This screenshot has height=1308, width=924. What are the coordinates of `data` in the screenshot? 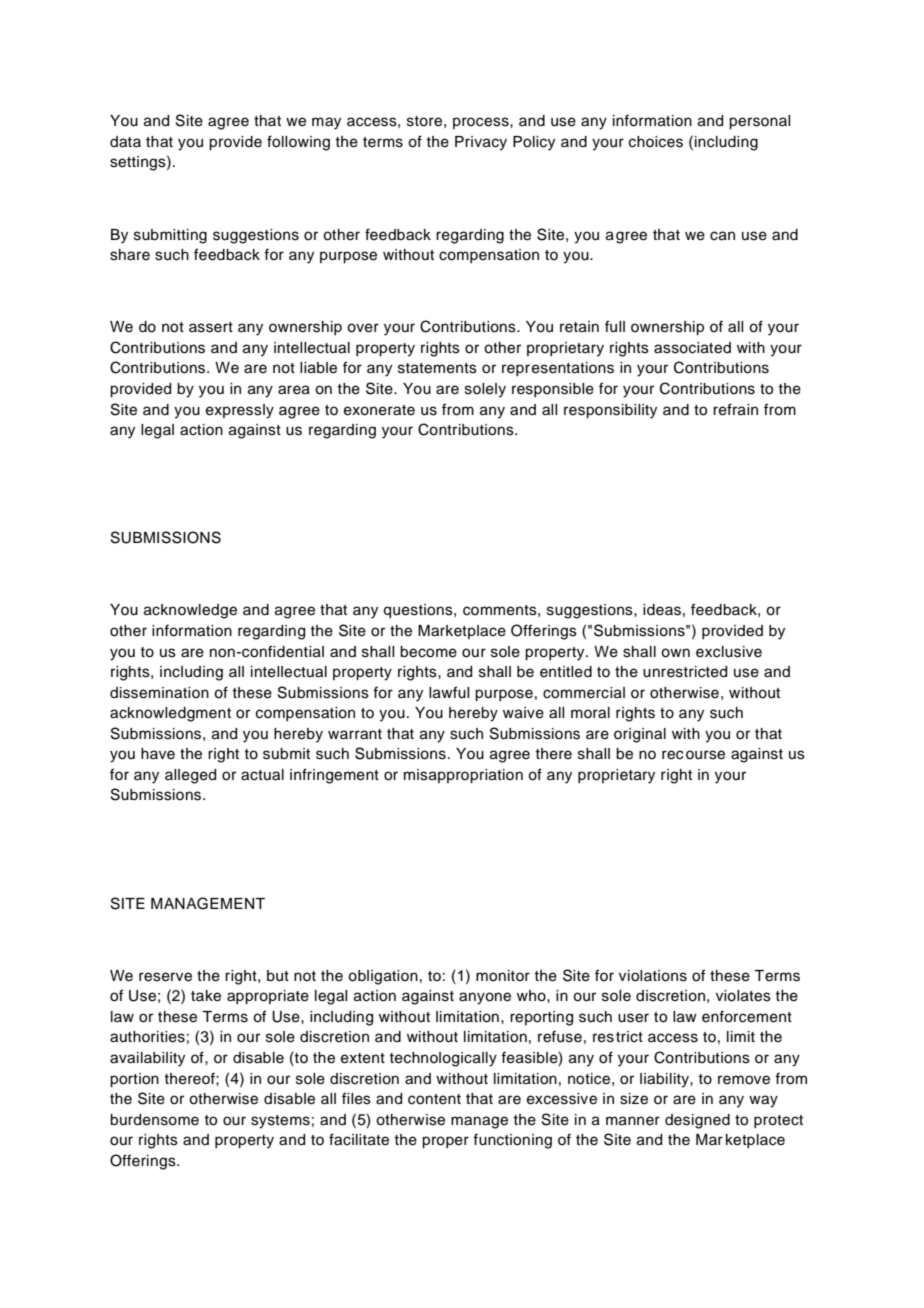 It's located at (125, 142).
